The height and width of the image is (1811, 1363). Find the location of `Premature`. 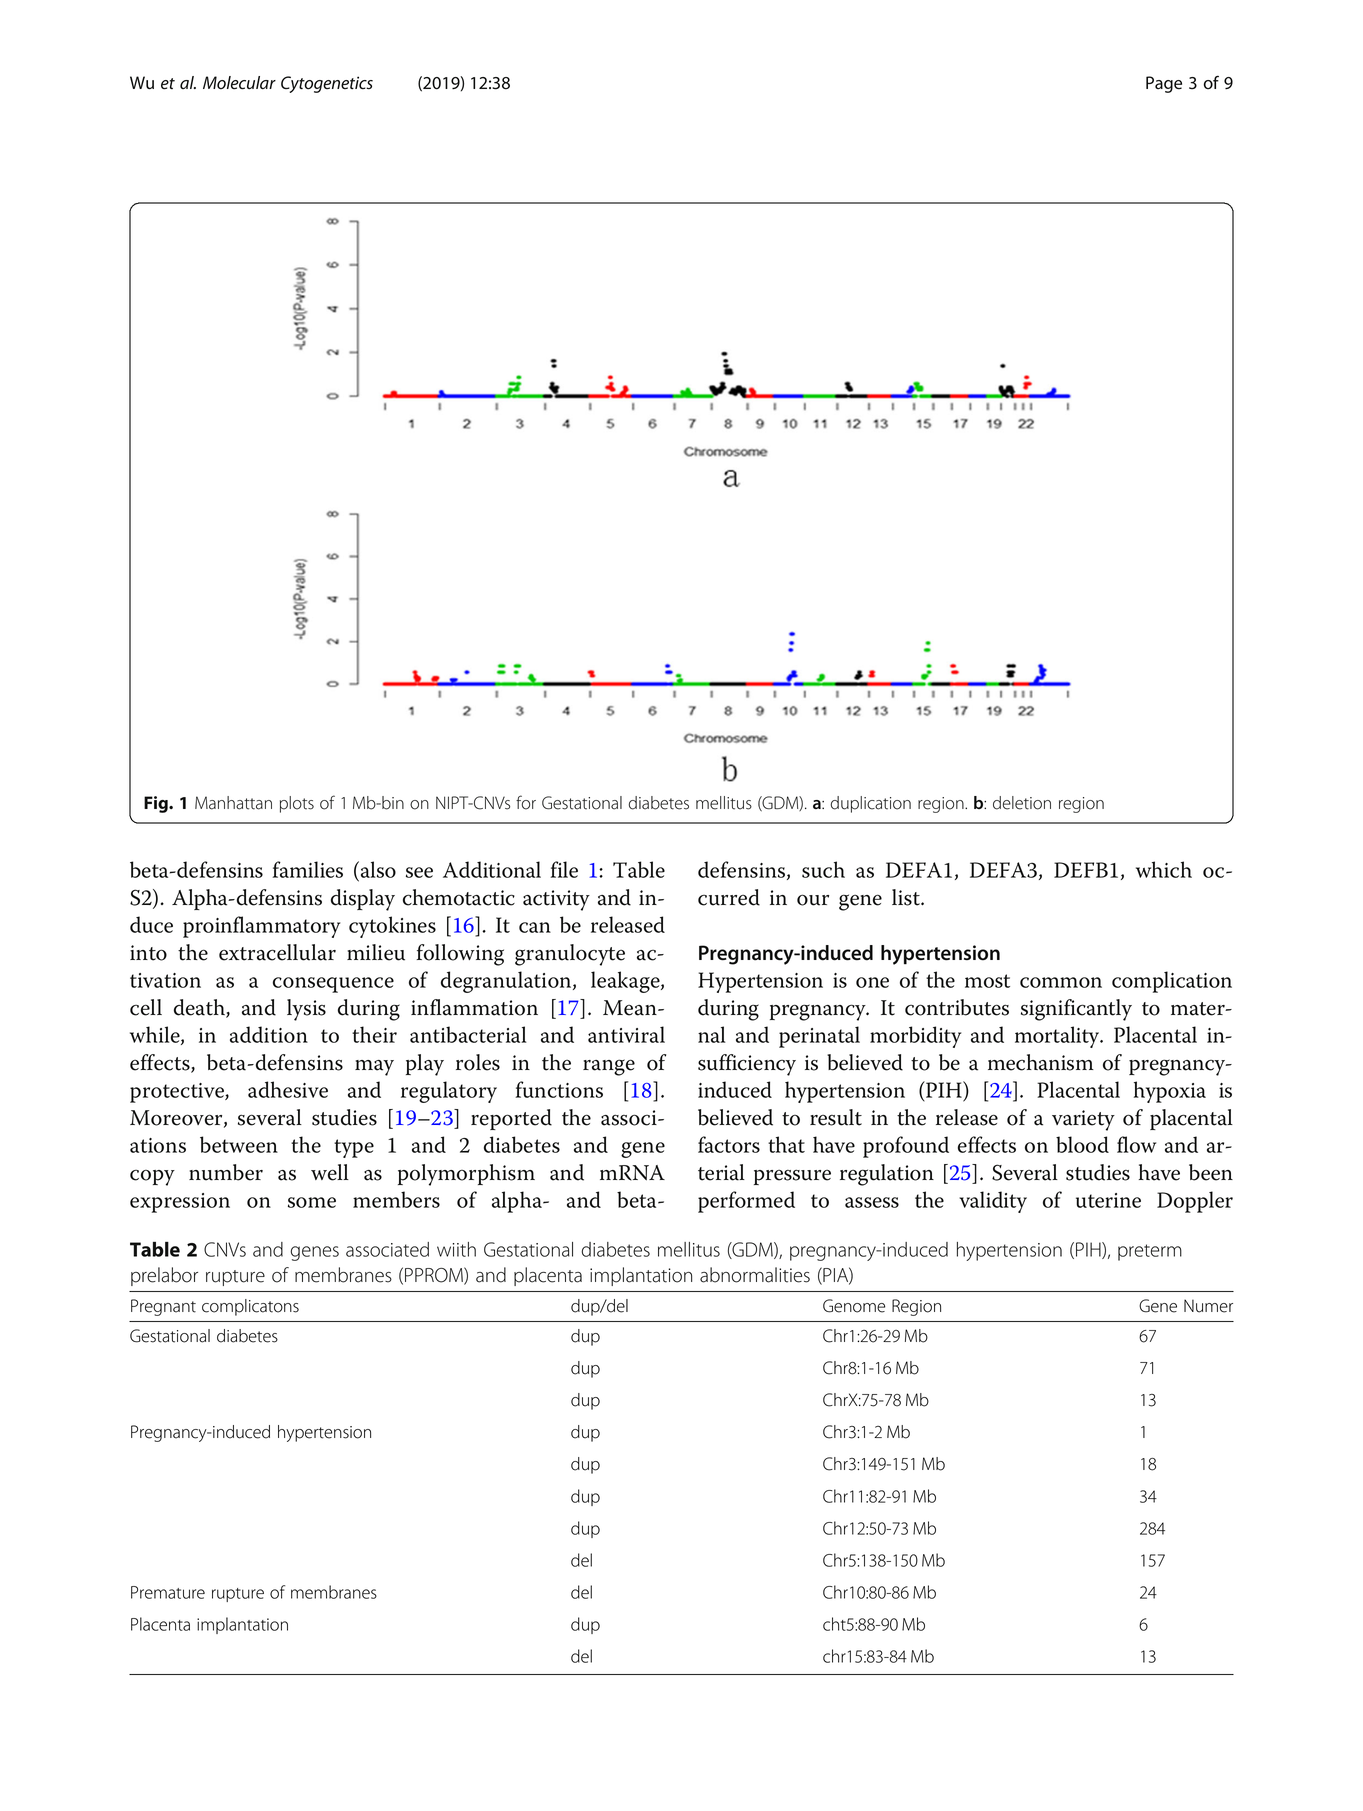

Premature is located at coordinates (168, 1592).
